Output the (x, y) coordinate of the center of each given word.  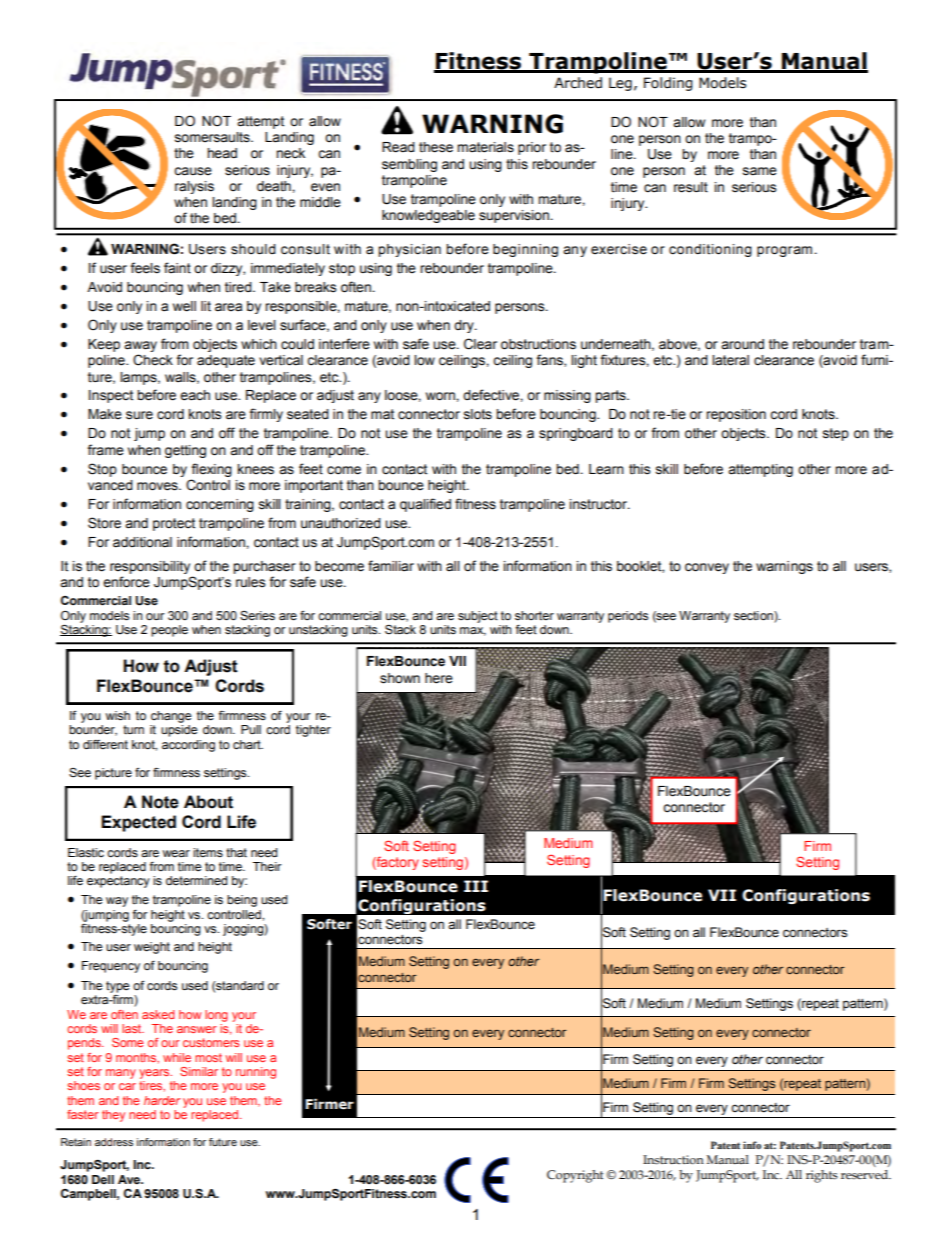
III (476, 886)
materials (485, 147)
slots (478, 414)
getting (185, 451)
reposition (736, 415)
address (114, 1142)
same (760, 171)
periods (628, 617)
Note (160, 802)
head (222, 153)
